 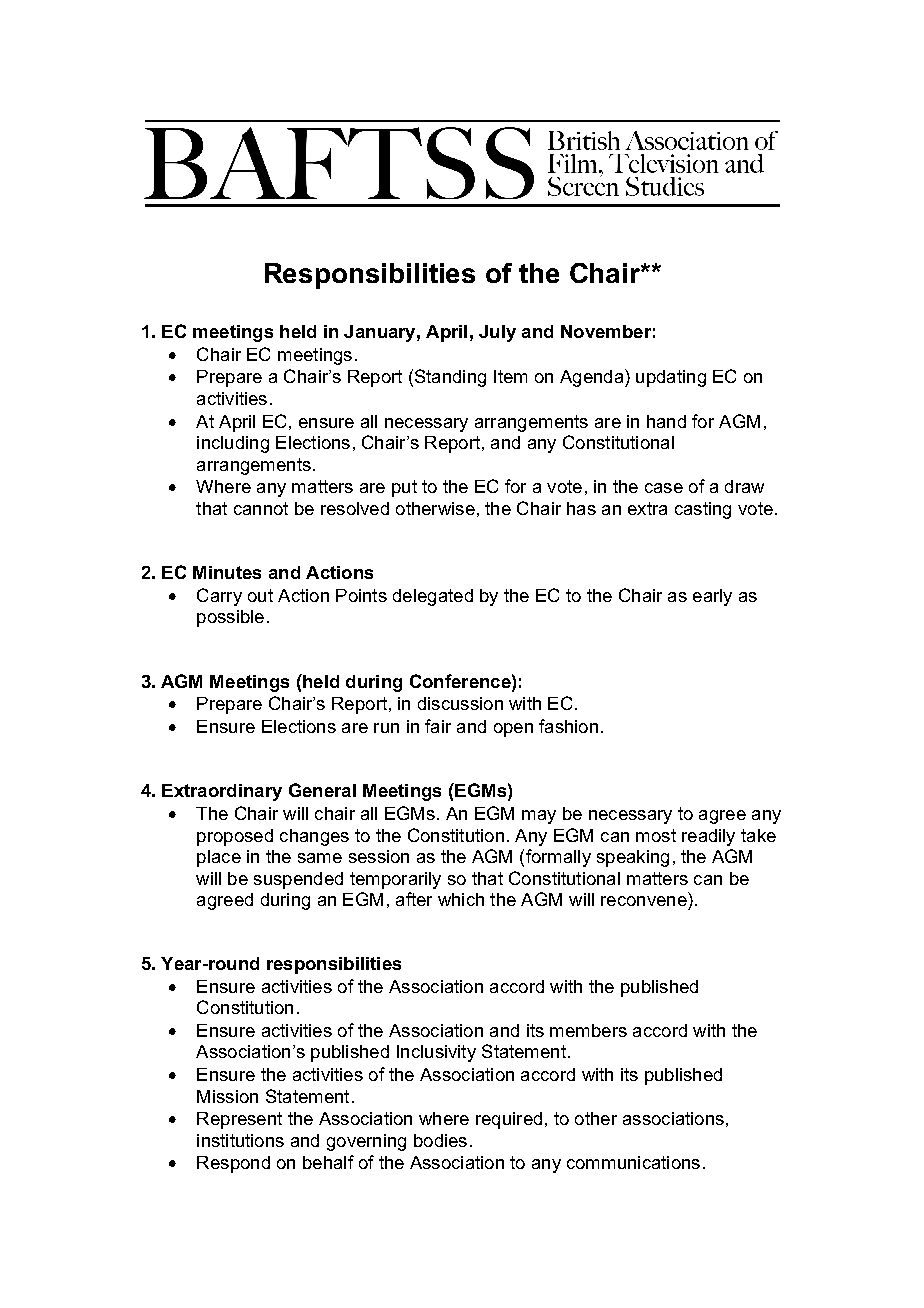 I want to click on Item, so click(x=510, y=376).
